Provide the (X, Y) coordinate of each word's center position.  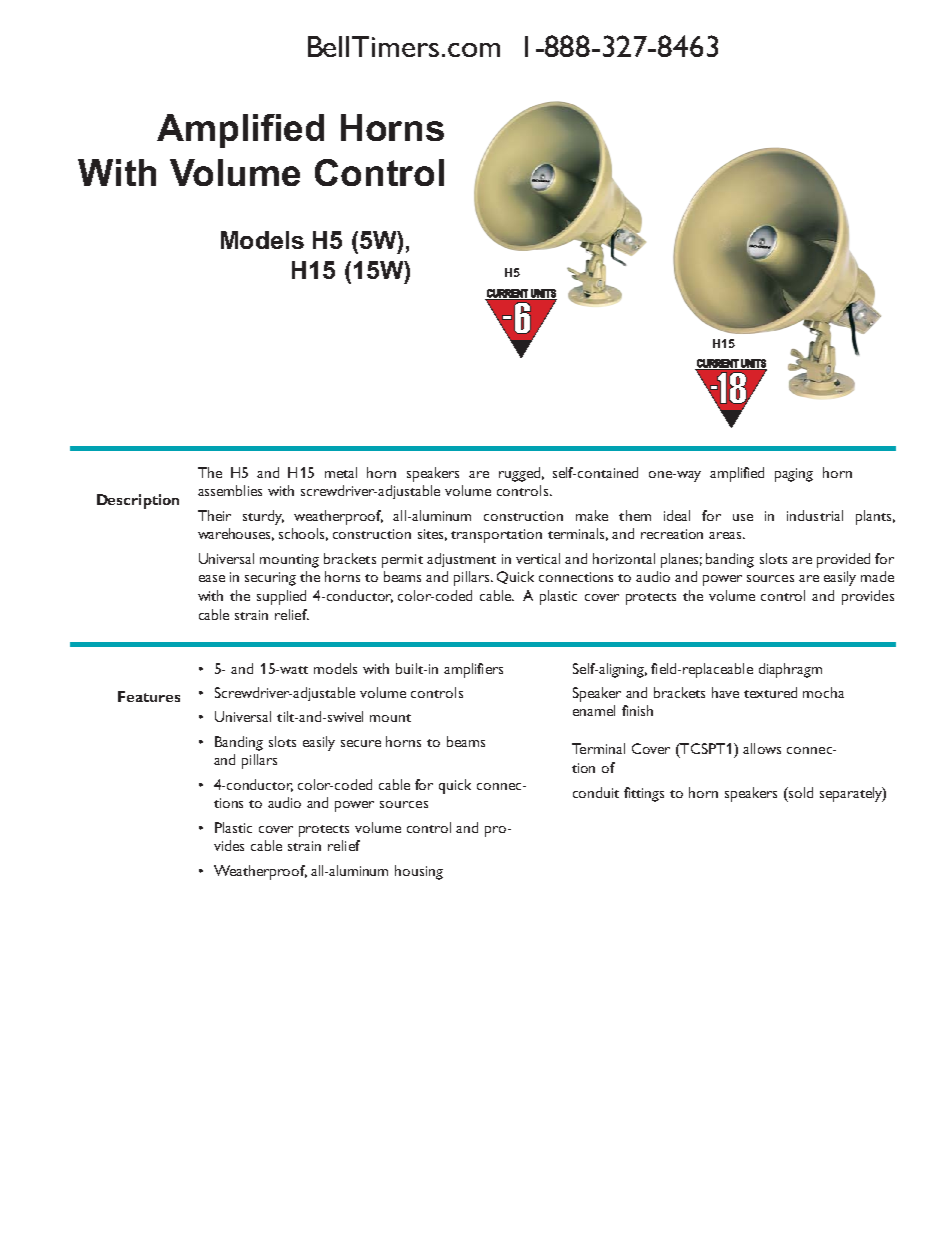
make (592, 515)
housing (419, 872)
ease (212, 578)
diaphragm (790, 670)
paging (794, 475)
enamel (594, 710)
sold (800, 792)
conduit (596, 792)
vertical (538, 558)
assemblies (230, 490)
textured (770, 692)
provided (843, 560)
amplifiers (473, 670)
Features (149, 696)
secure (361, 743)
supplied (281, 597)
